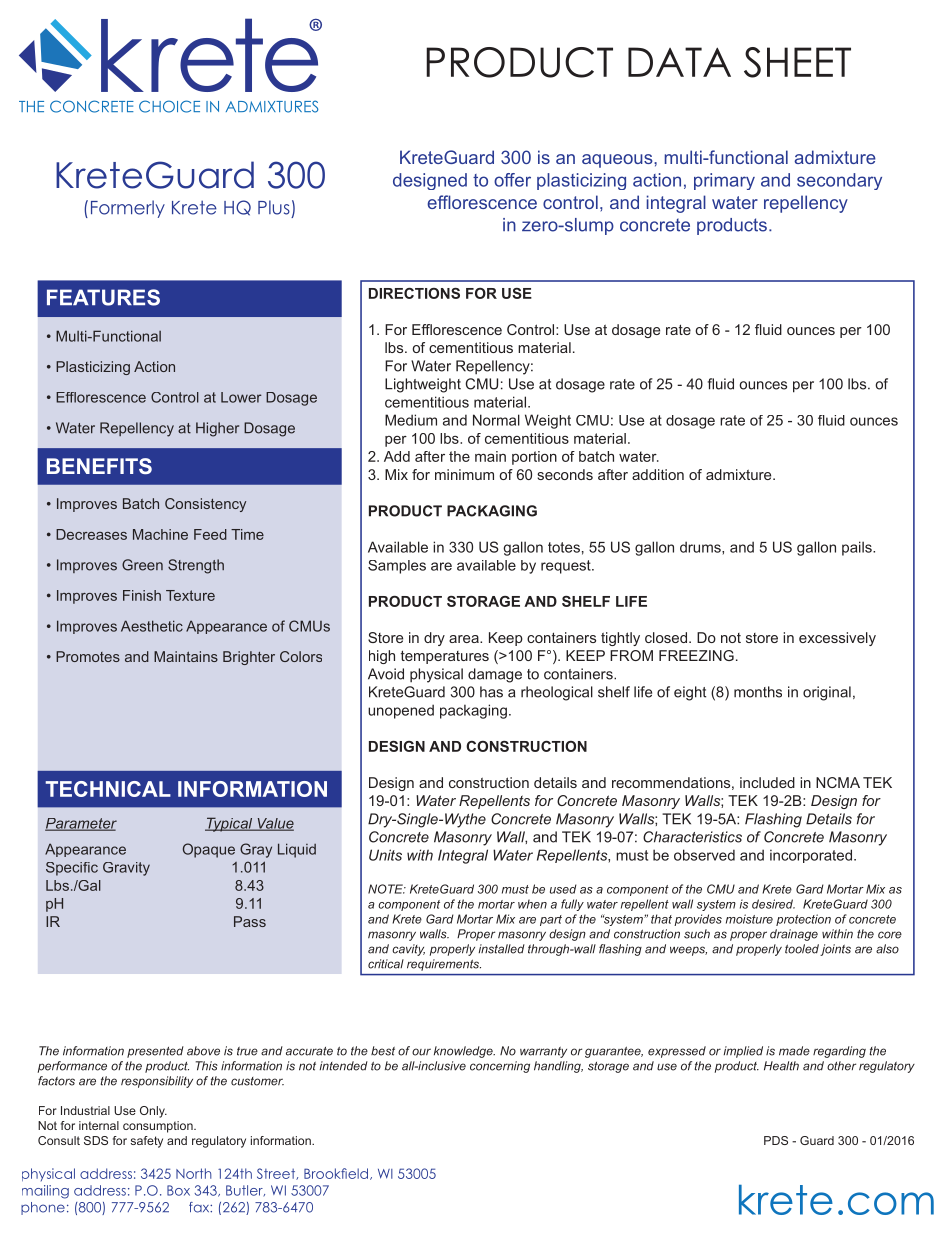 This page has height=1233, width=952. What do you see at coordinates (797, 62) in the page?
I see `SHEET` at bounding box center [797, 62].
